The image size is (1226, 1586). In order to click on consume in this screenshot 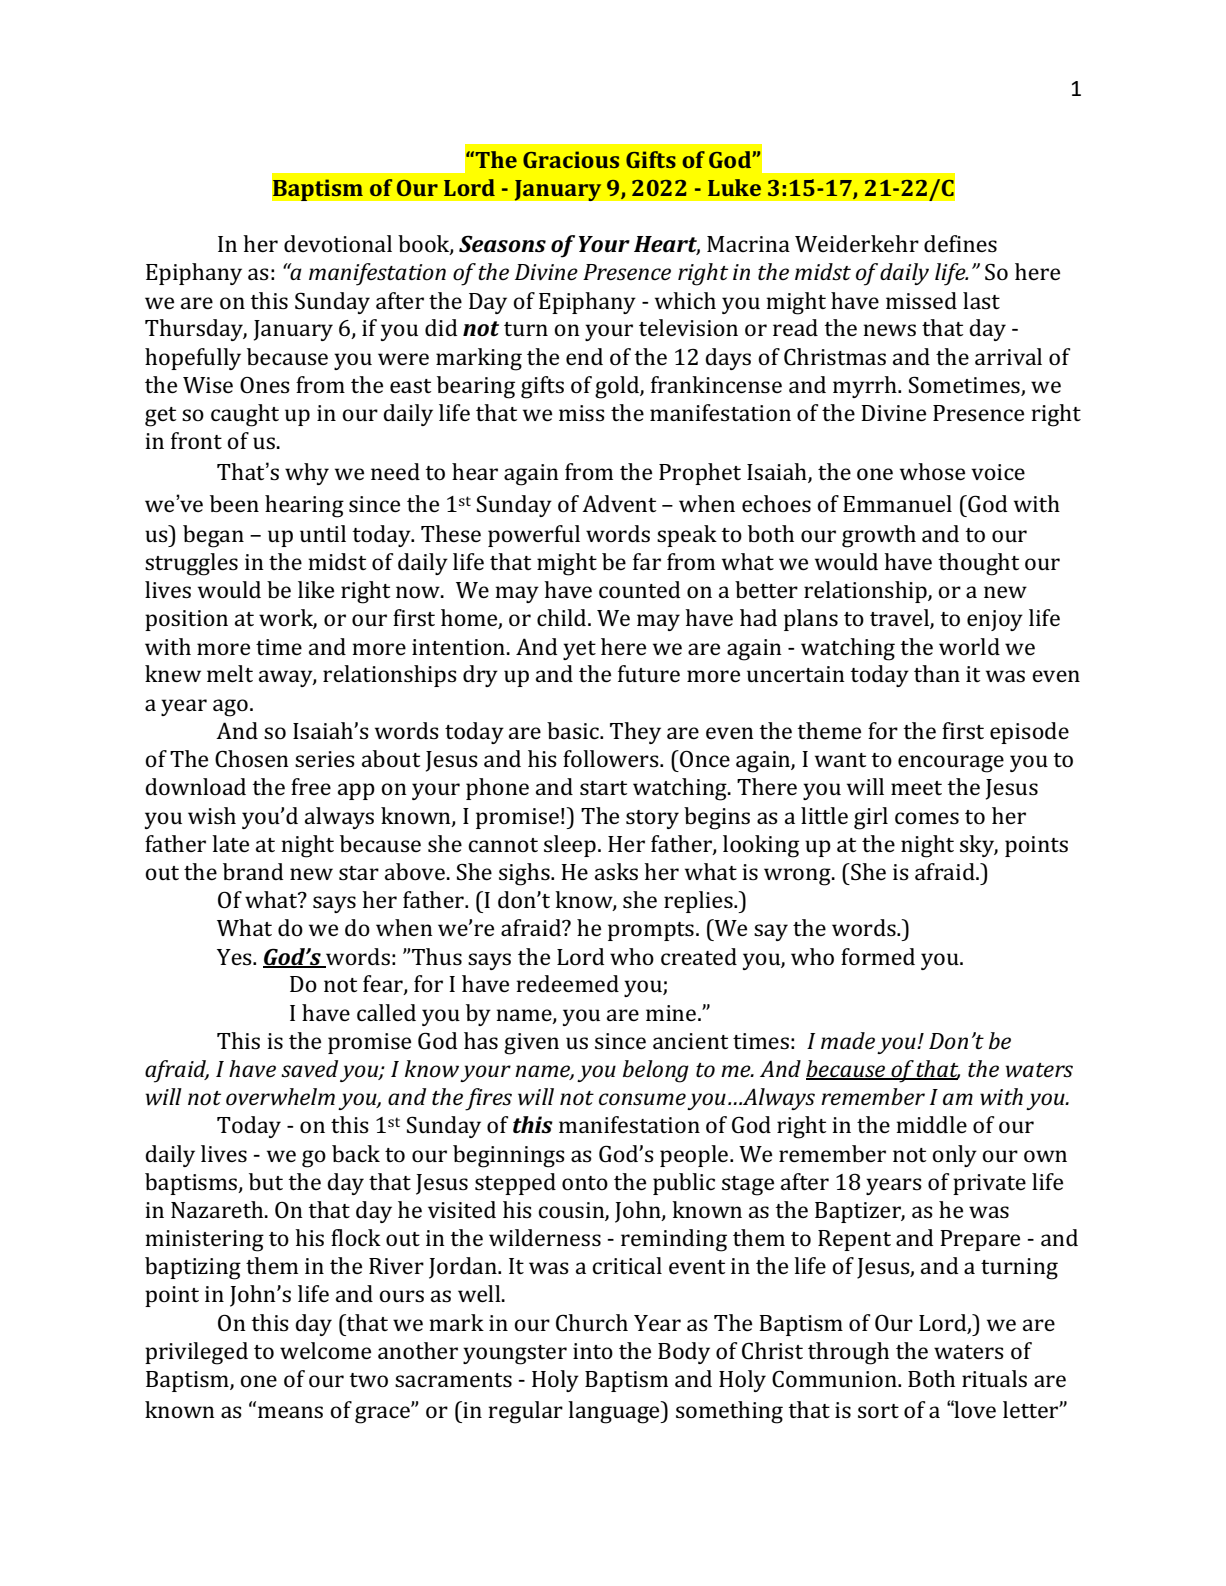, I will do `click(642, 1099)`.
